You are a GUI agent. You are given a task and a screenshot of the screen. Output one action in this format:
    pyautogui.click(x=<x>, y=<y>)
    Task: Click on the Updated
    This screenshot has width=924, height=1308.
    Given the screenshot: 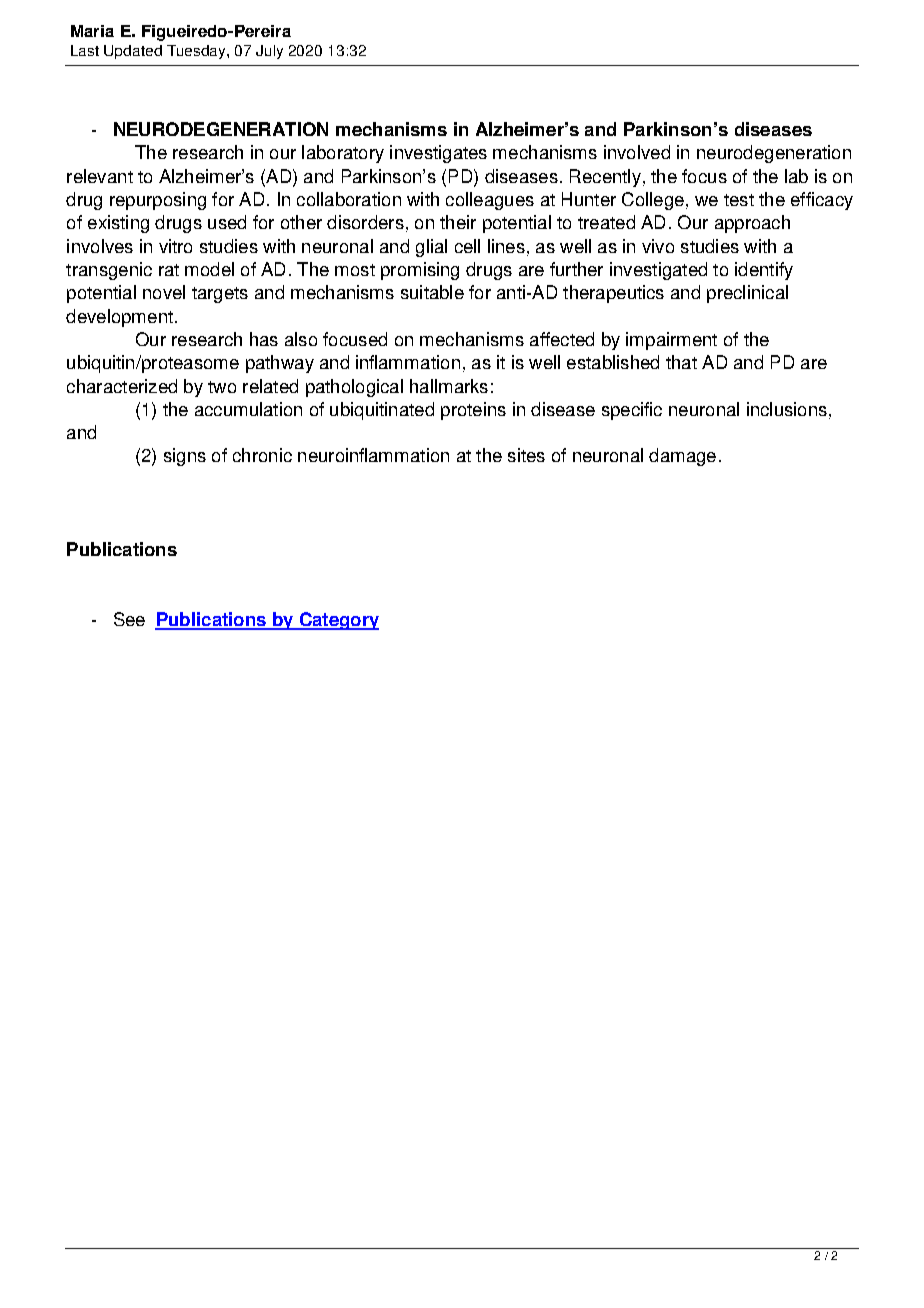 What is the action you would take?
    pyautogui.click(x=133, y=52)
